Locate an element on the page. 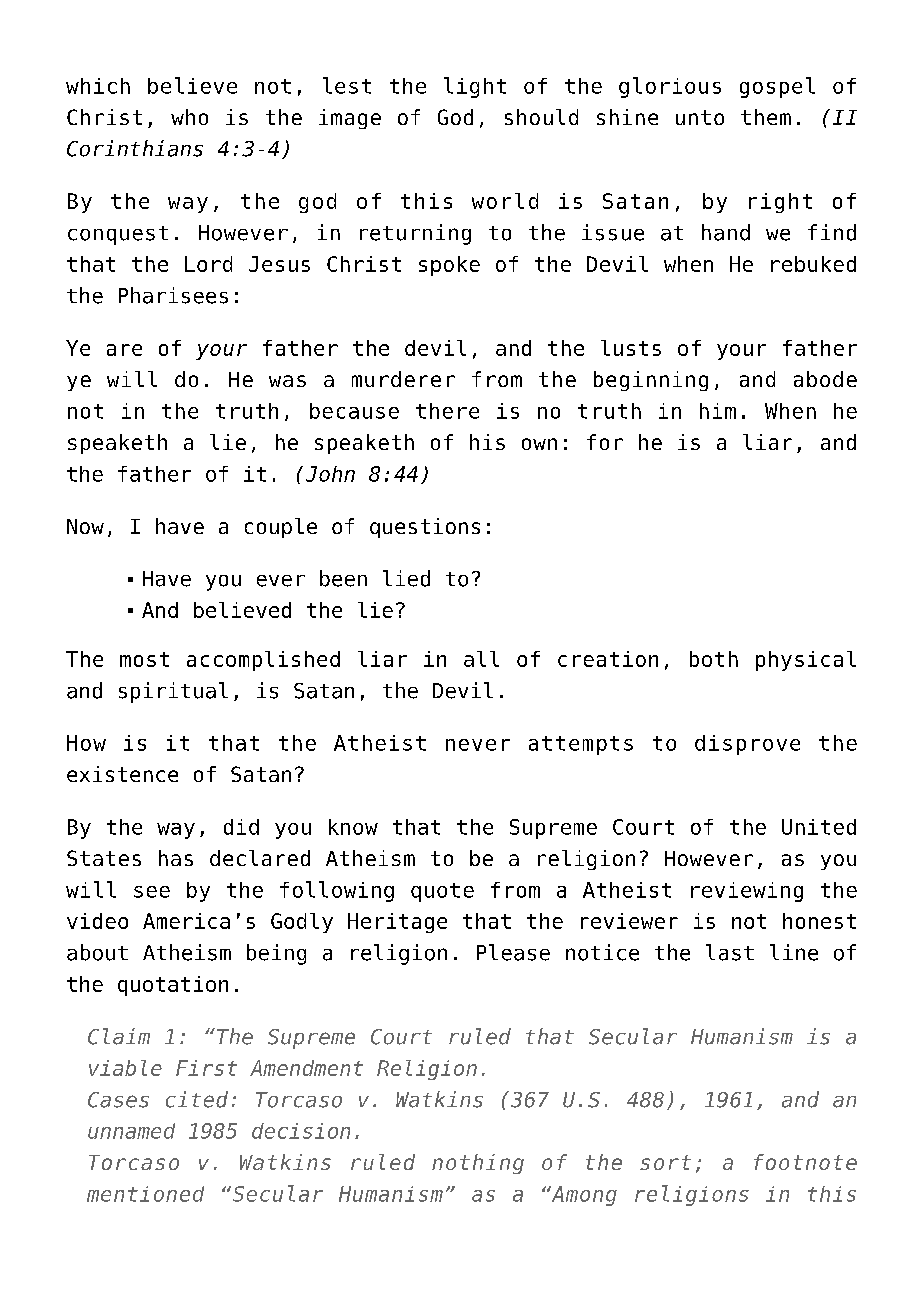 The width and height of the page is (924, 1308). all is located at coordinates (481, 659).
